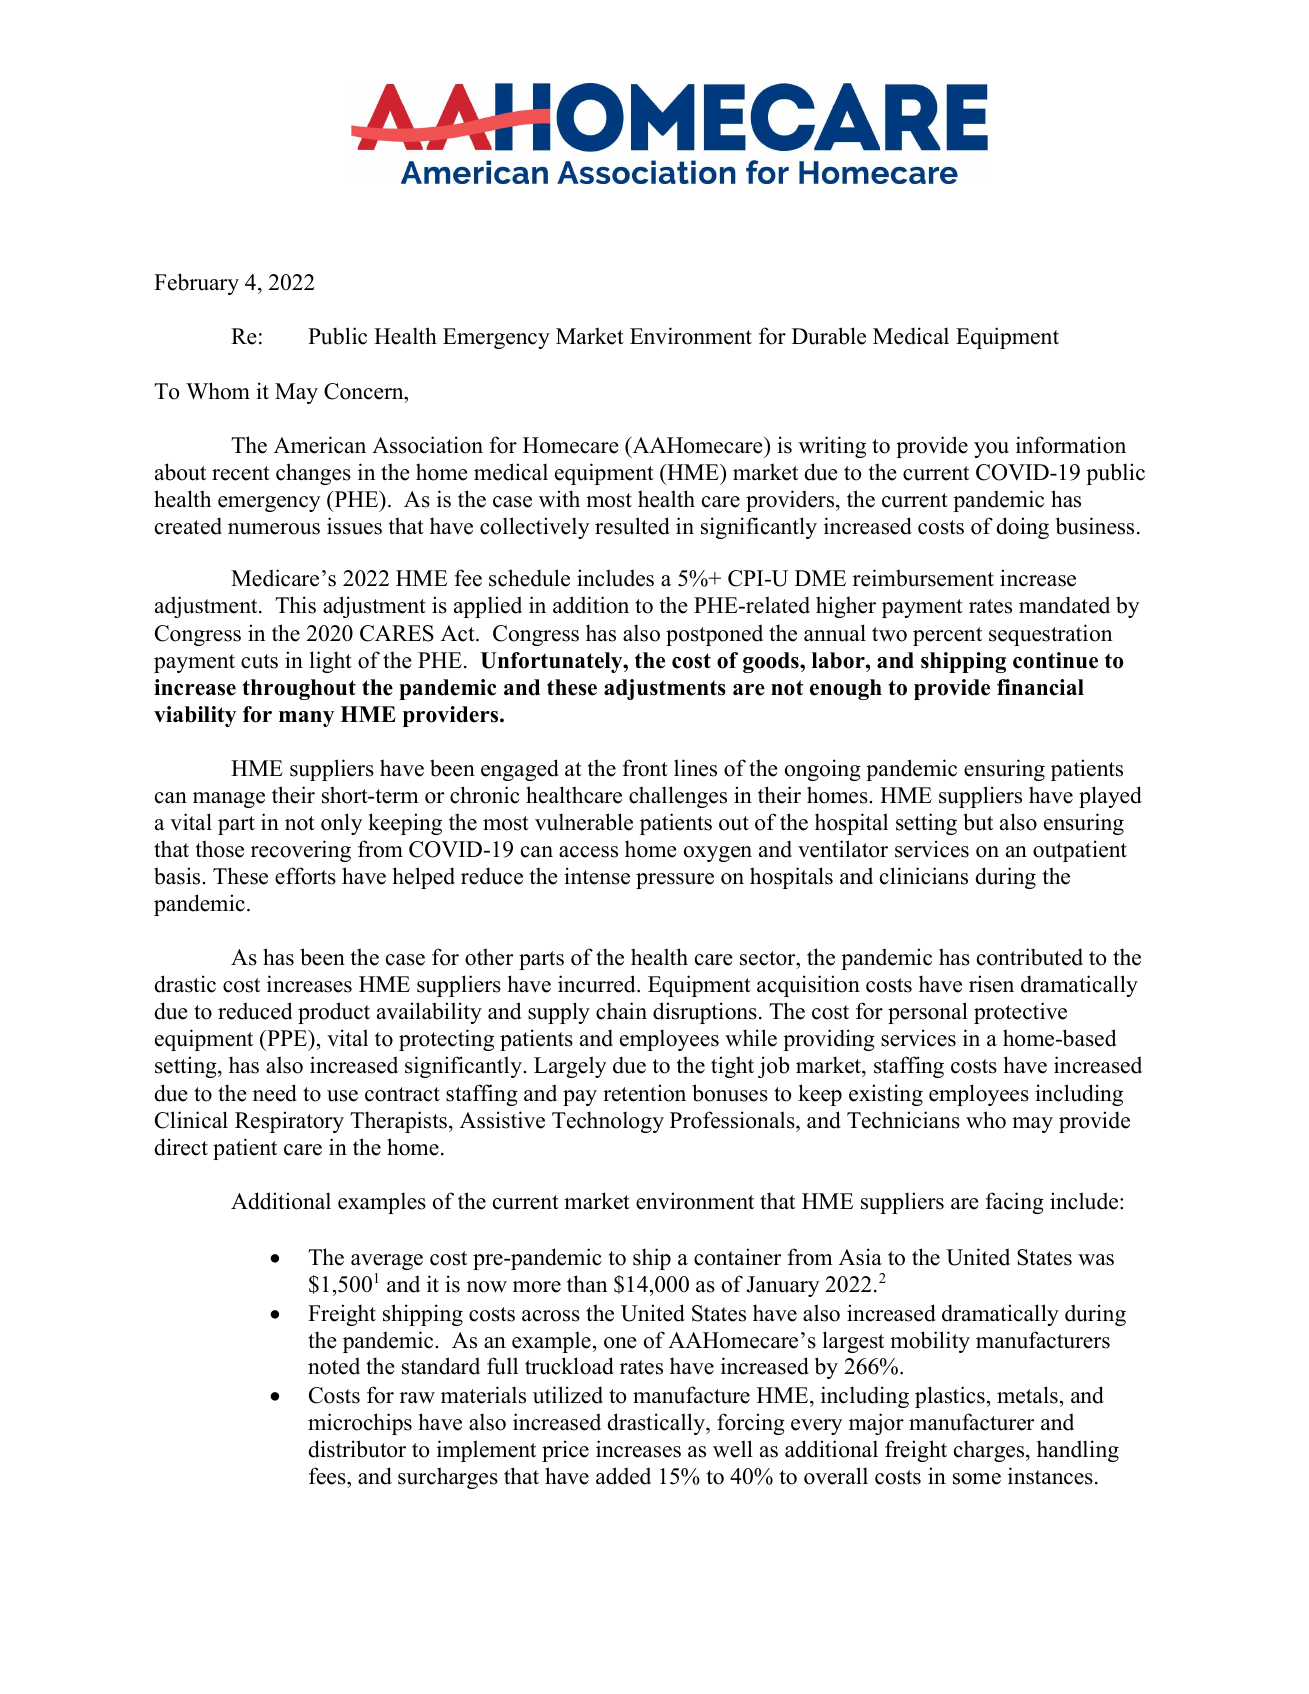 This screenshot has height=1694, width=1309. I want to click on pressure, so click(675, 881).
